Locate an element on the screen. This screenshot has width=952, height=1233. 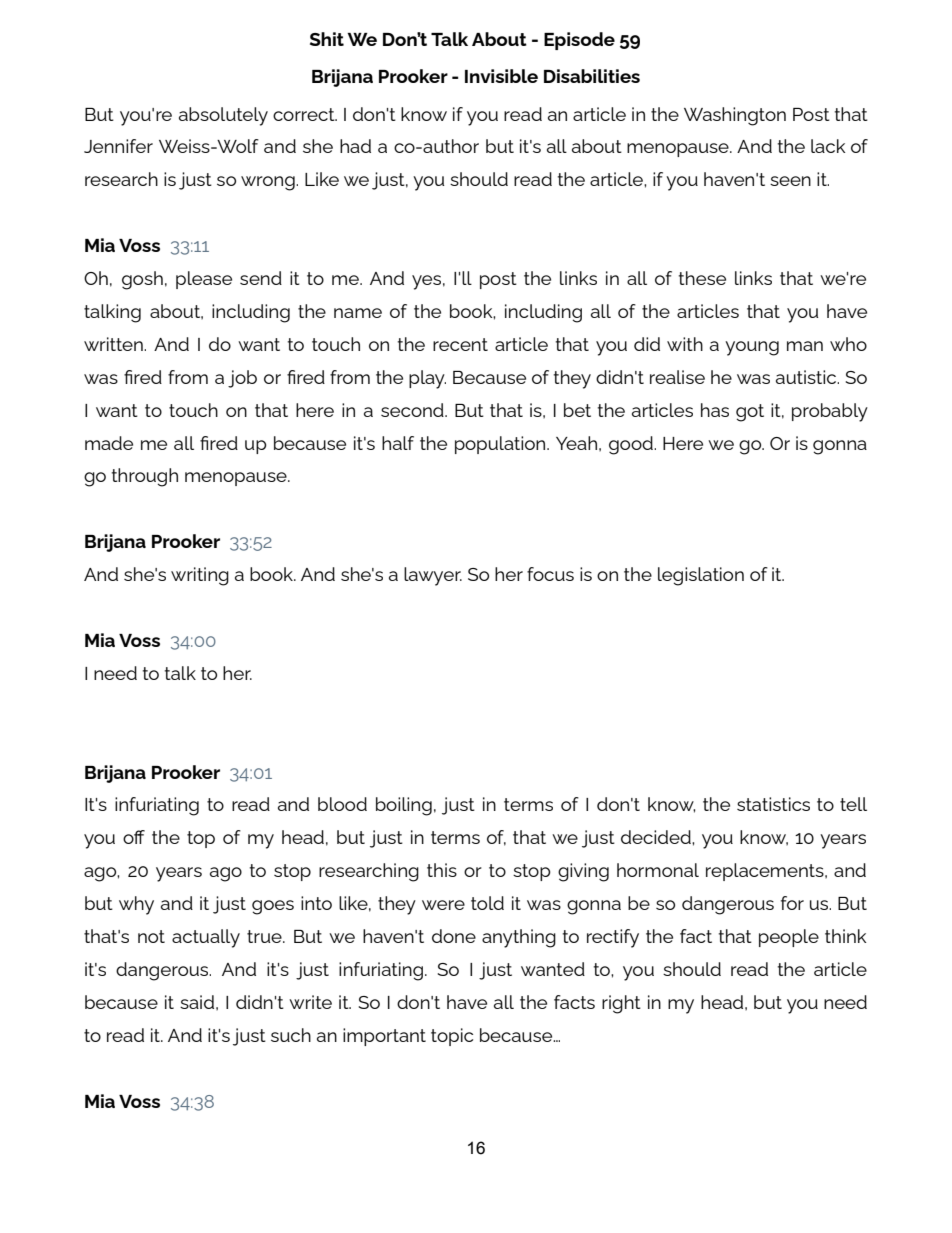
said is located at coordinates (197, 1002).
